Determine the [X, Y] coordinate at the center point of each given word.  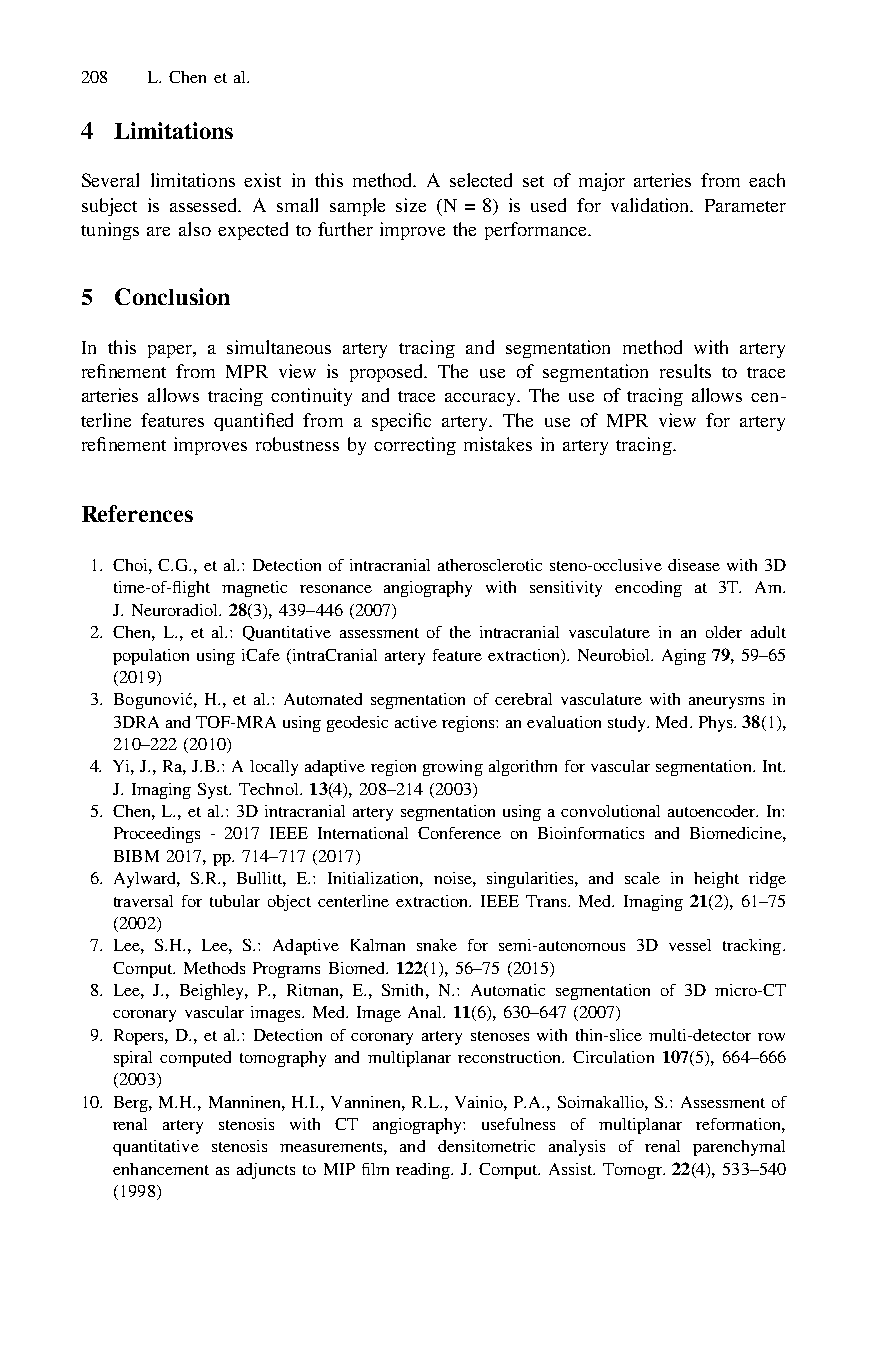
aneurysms [726, 703]
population [151, 657]
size [411, 205]
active [416, 722]
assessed [205, 205]
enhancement [161, 1169]
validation [652, 205]
